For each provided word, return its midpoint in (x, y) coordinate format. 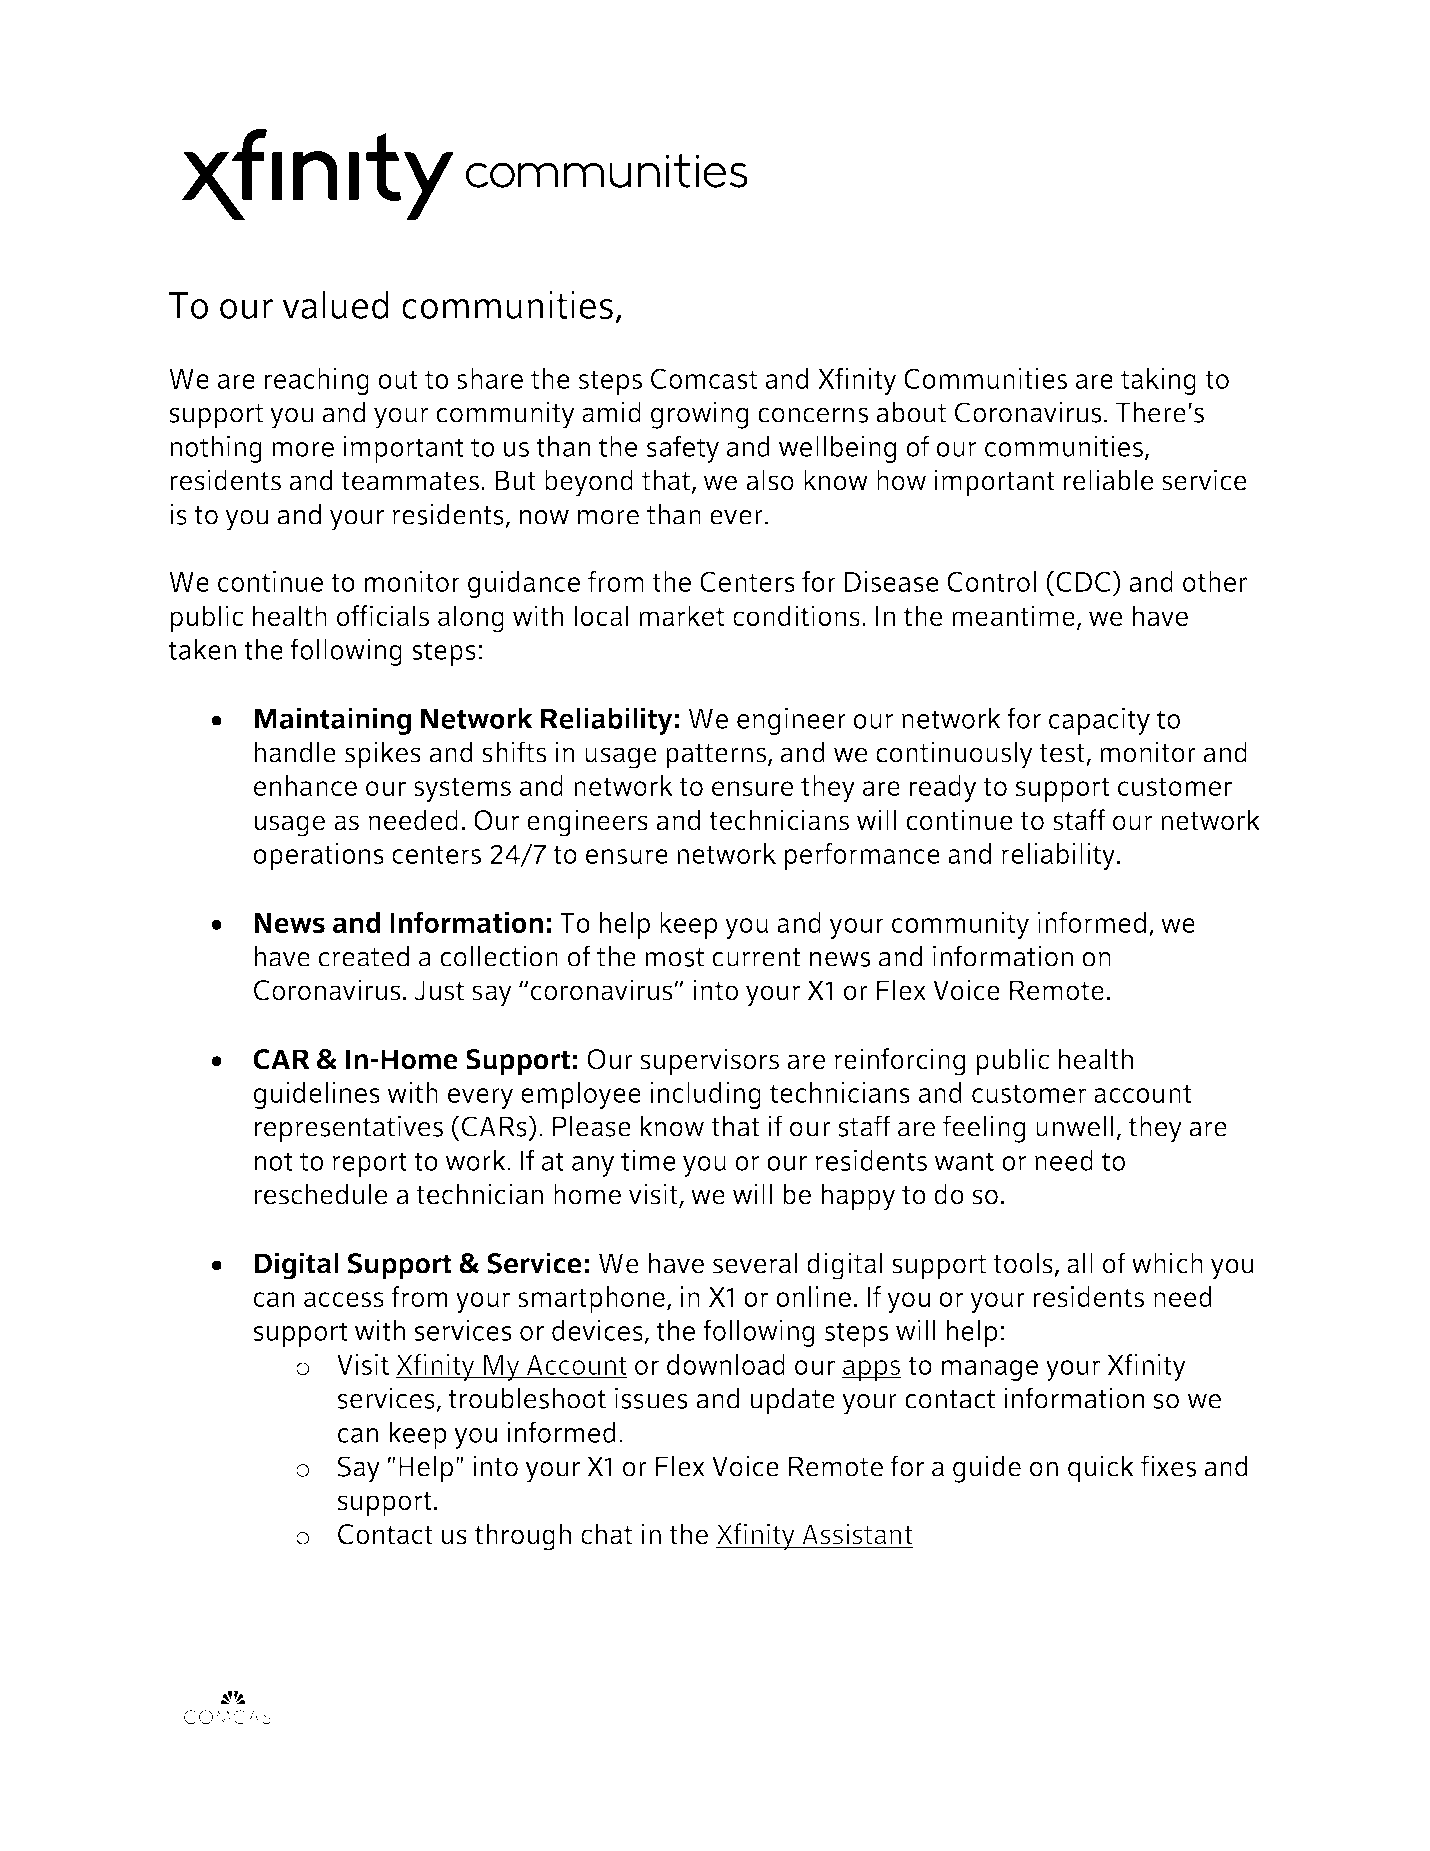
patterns (717, 756)
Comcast (704, 378)
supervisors (709, 1062)
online (813, 1296)
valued (335, 305)
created (364, 956)
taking (1158, 381)
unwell (1075, 1126)
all (1080, 1263)
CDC (1084, 581)
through (523, 1537)
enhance (305, 785)
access (344, 1300)
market (681, 615)
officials (383, 616)
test (1063, 754)
